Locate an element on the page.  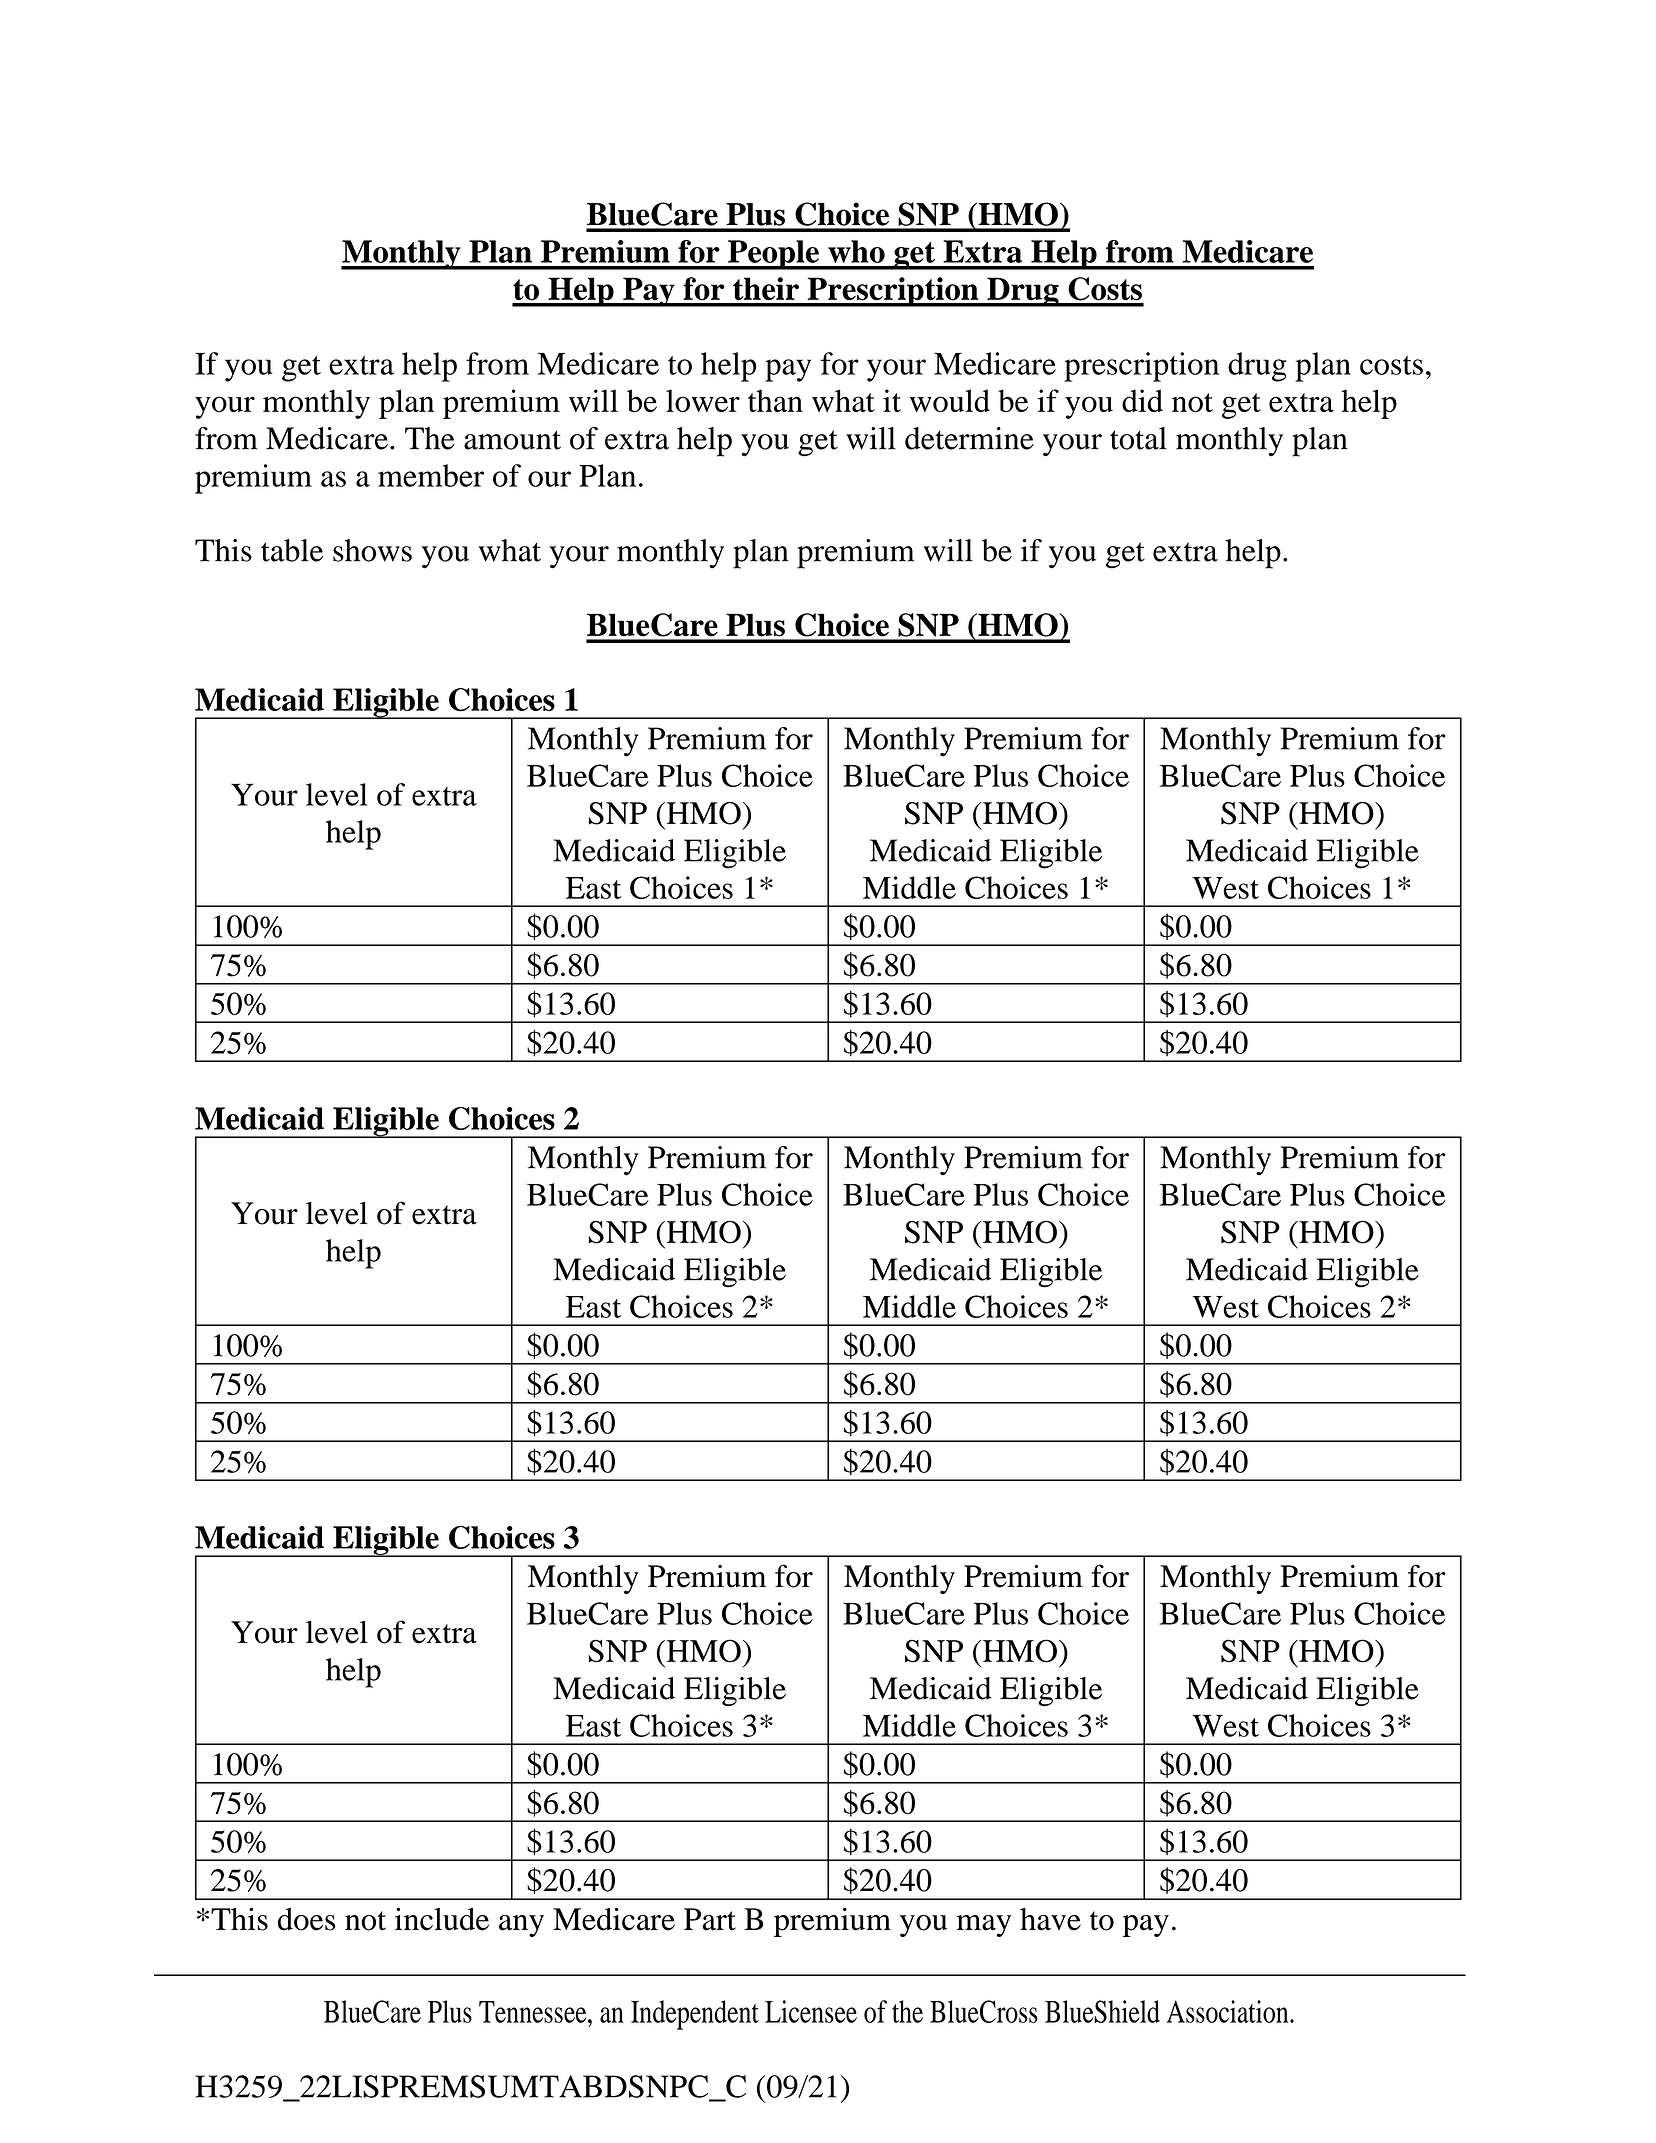
Licensee is located at coordinates (811, 2011).
